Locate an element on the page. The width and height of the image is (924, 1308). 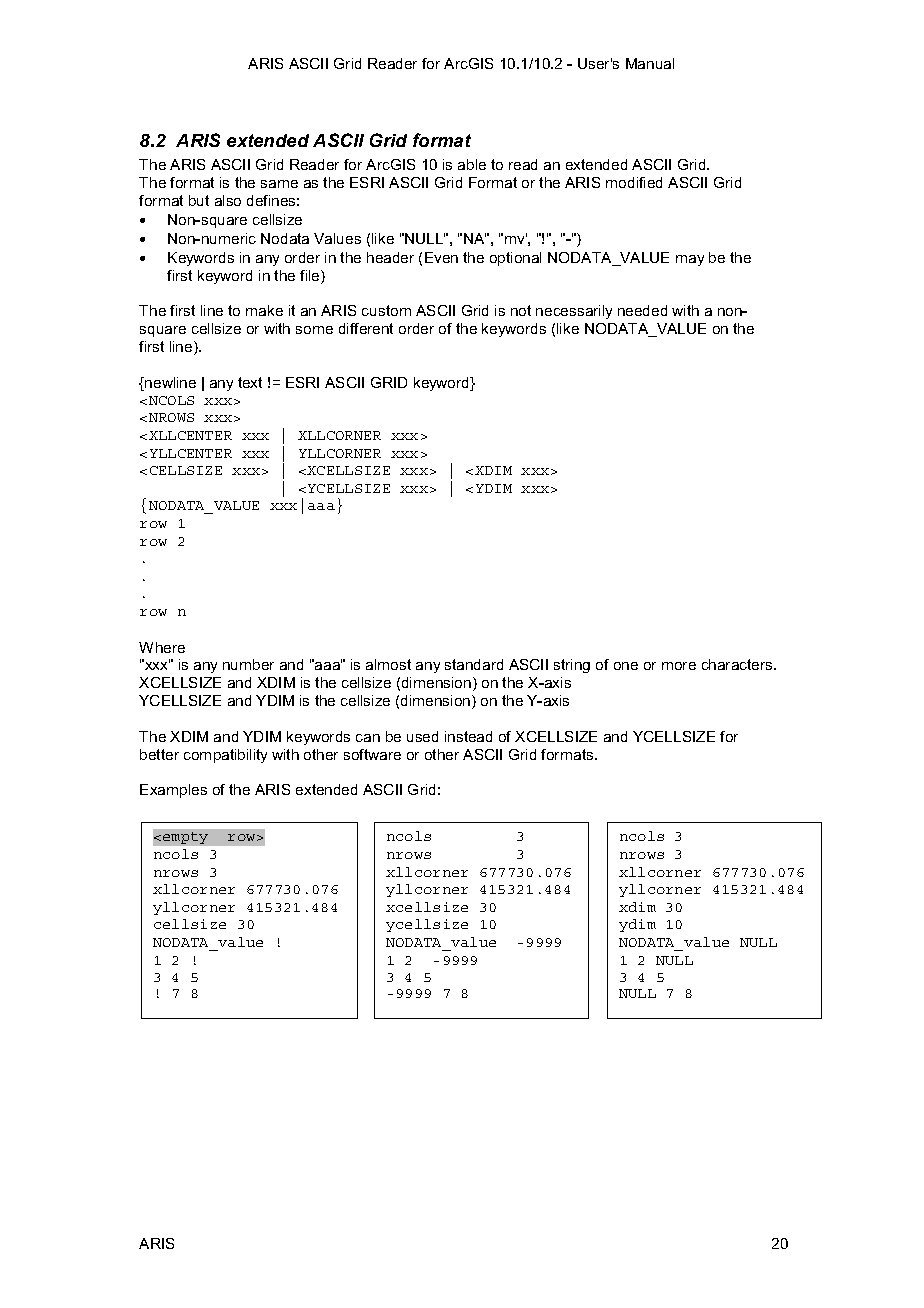
Manual is located at coordinates (650, 63).
